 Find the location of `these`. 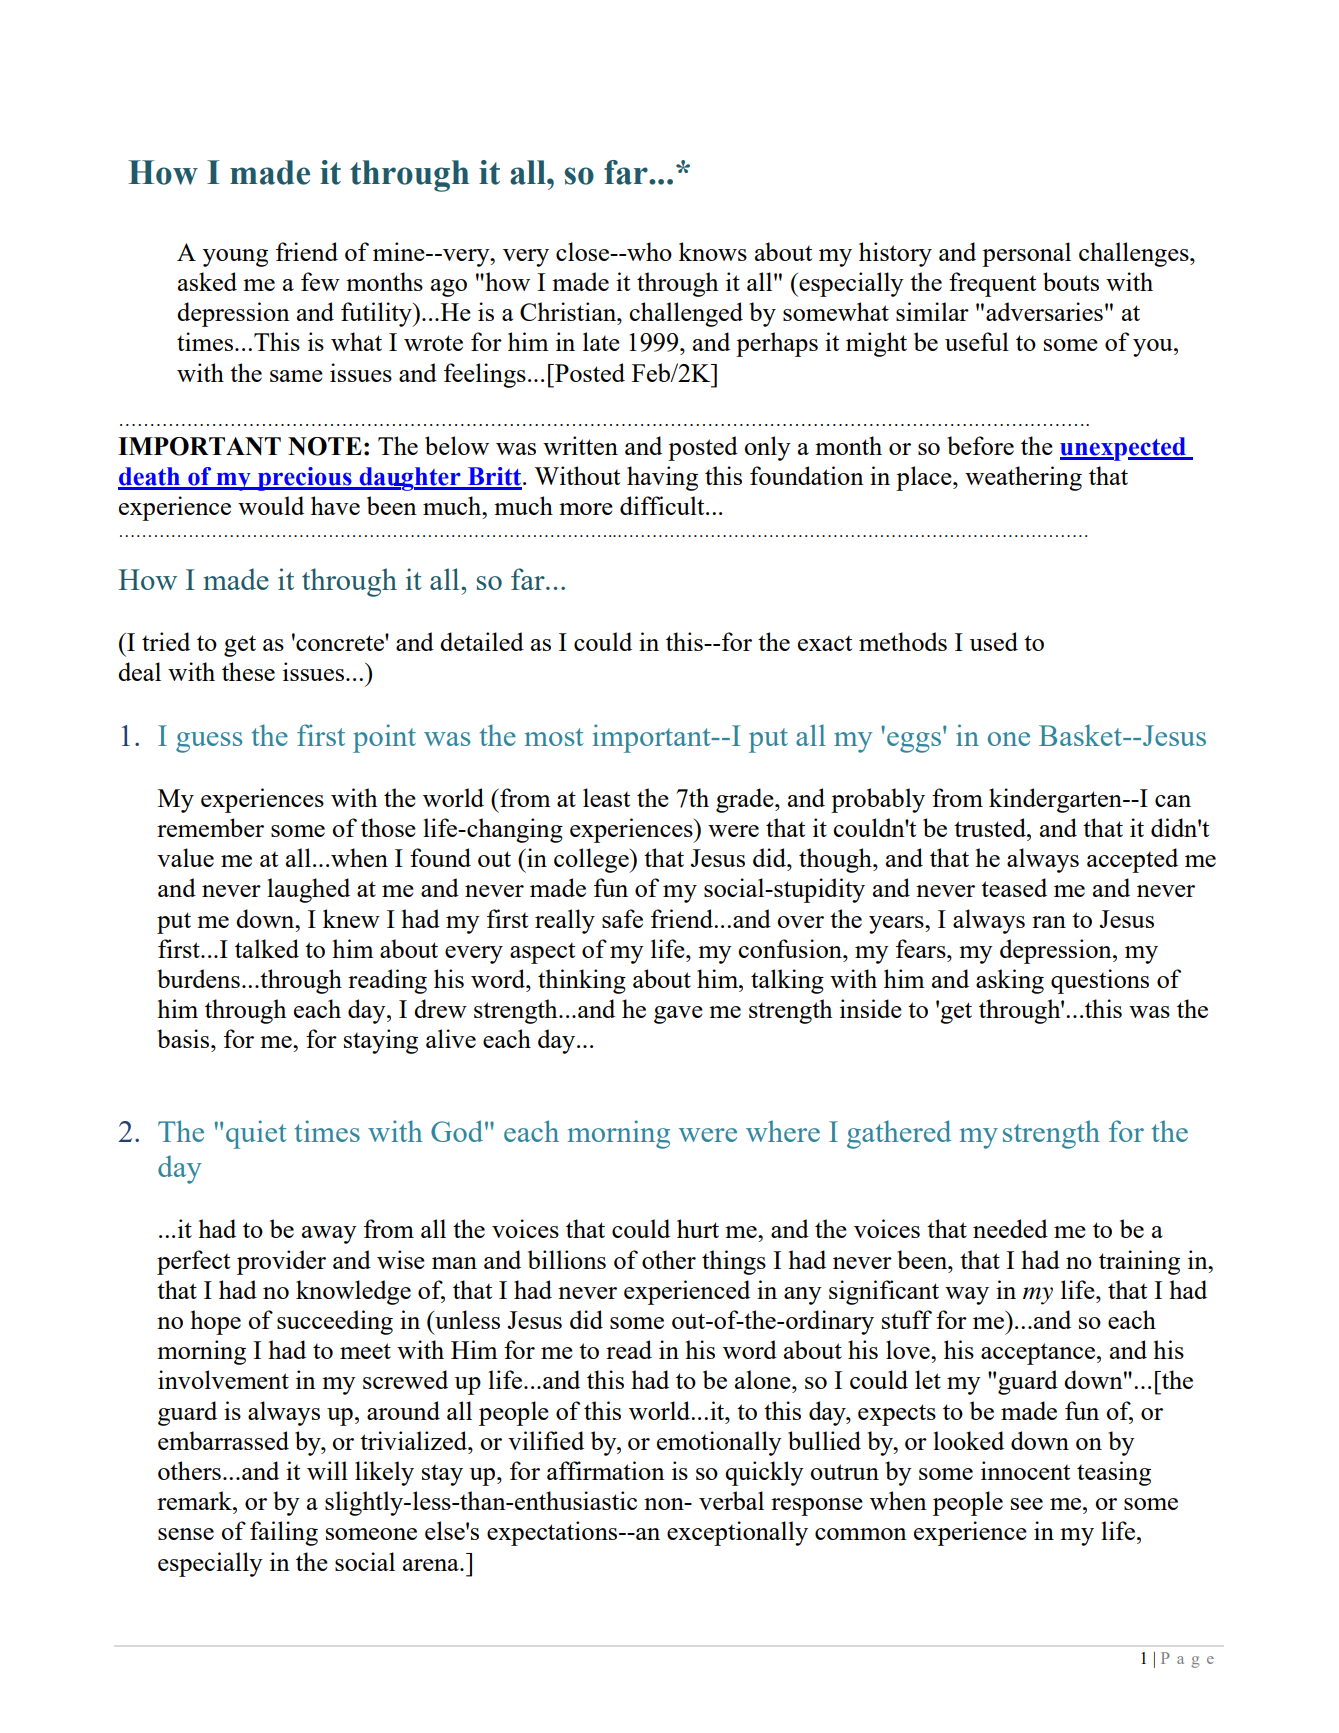

these is located at coordinates (248, 671).
